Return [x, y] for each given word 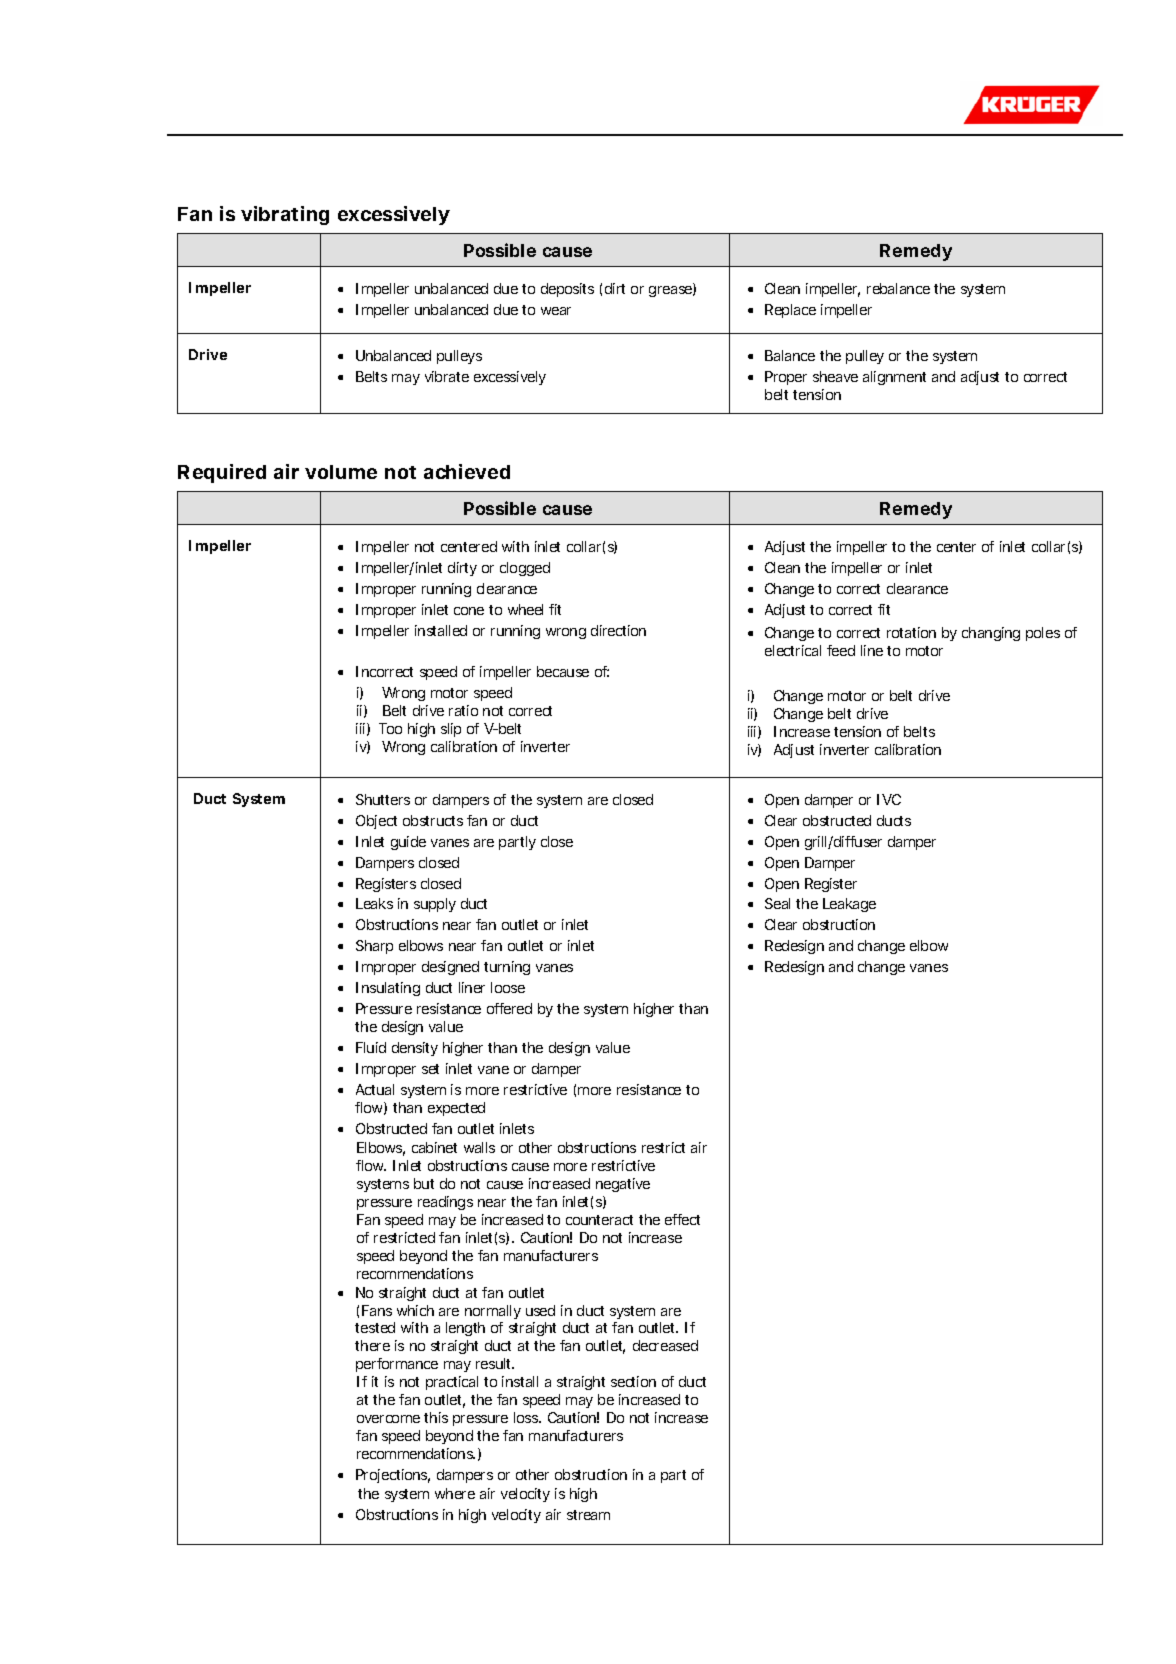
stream [588, 1515]
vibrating [285, 215]
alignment [894, 378]
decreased [665, 1345]
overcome [388, 1419]
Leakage [849, 905]
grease [671, 291]
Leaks [374, 903]
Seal [777, 903]
